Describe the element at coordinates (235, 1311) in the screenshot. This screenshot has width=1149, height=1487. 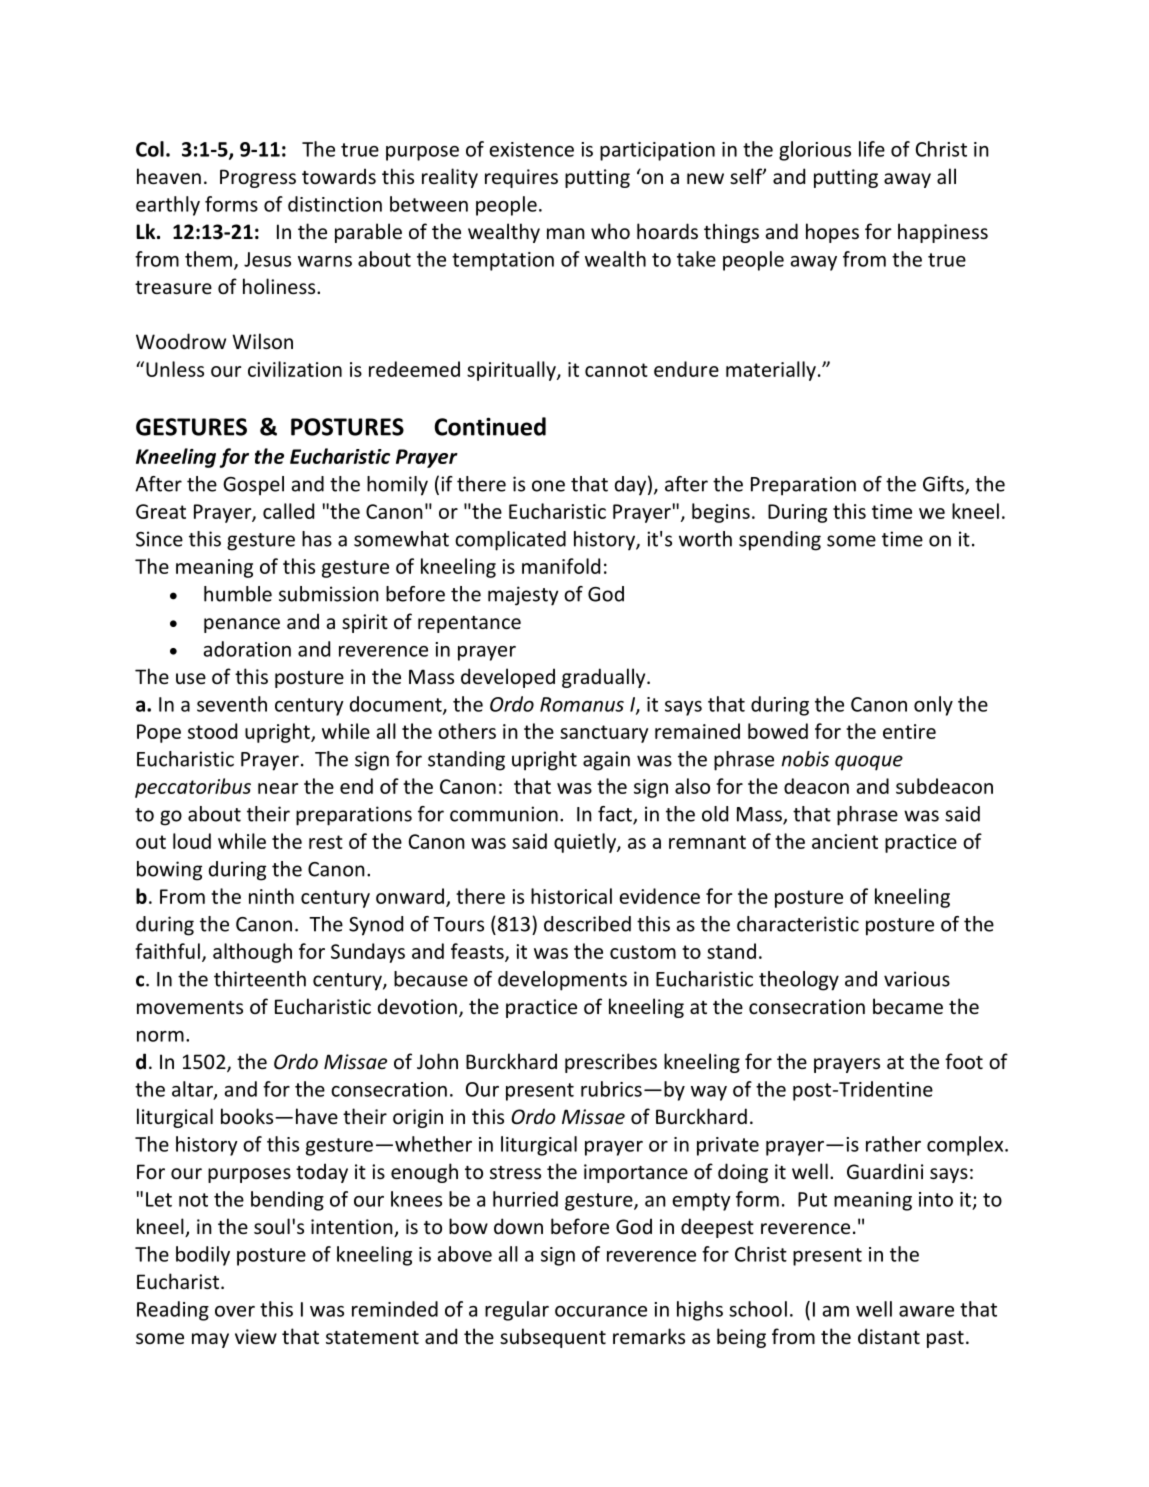
I see `over` at that location.
